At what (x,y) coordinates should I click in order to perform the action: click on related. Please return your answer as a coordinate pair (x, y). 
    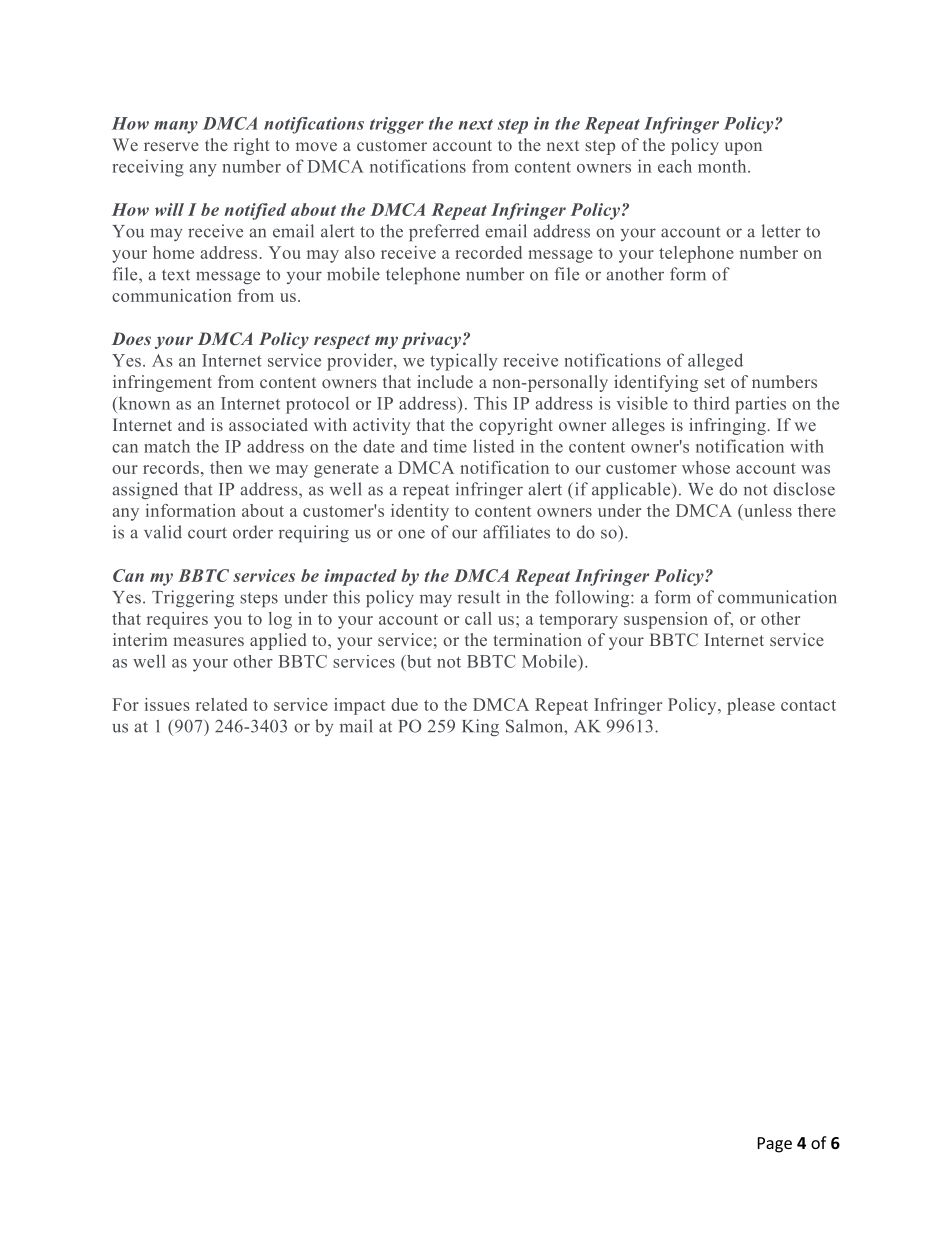
    Looking at the image, I should click on (221, 704).
